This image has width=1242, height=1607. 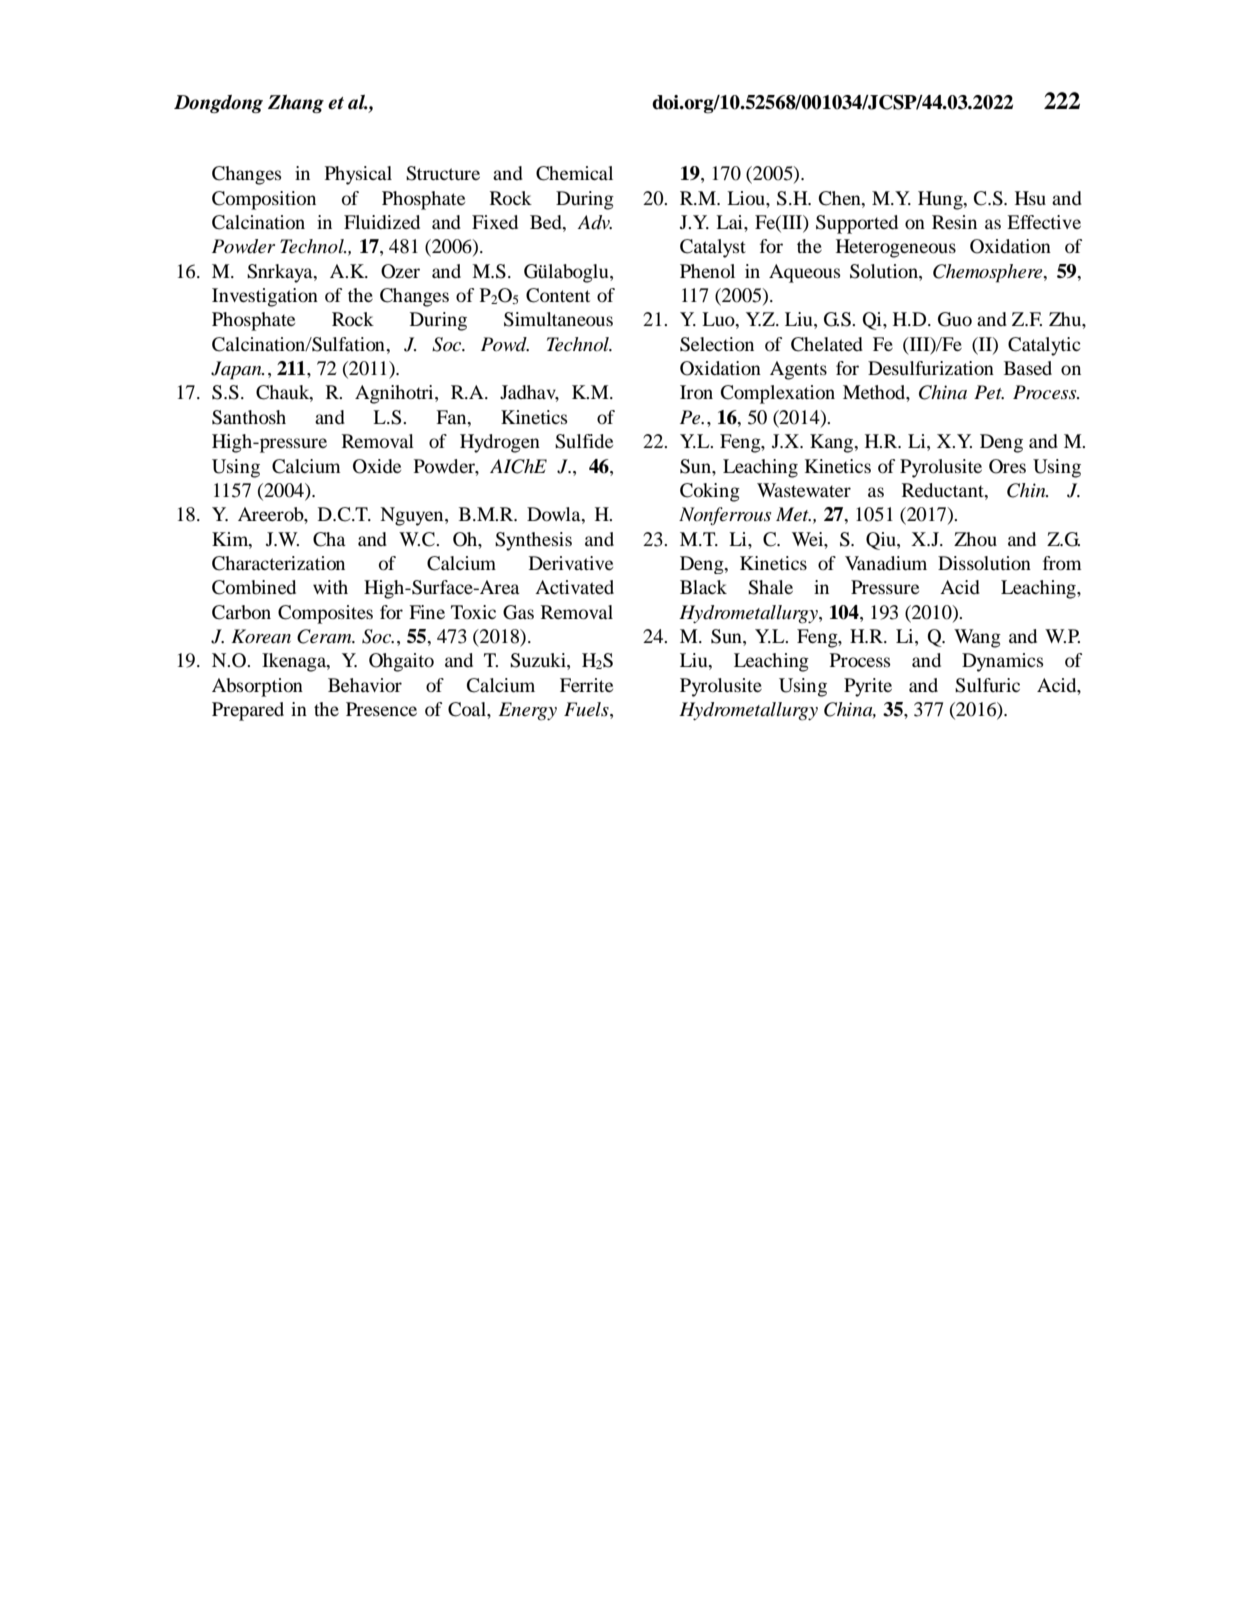 I want to click on Zhang, so click(x=296, y=104).
